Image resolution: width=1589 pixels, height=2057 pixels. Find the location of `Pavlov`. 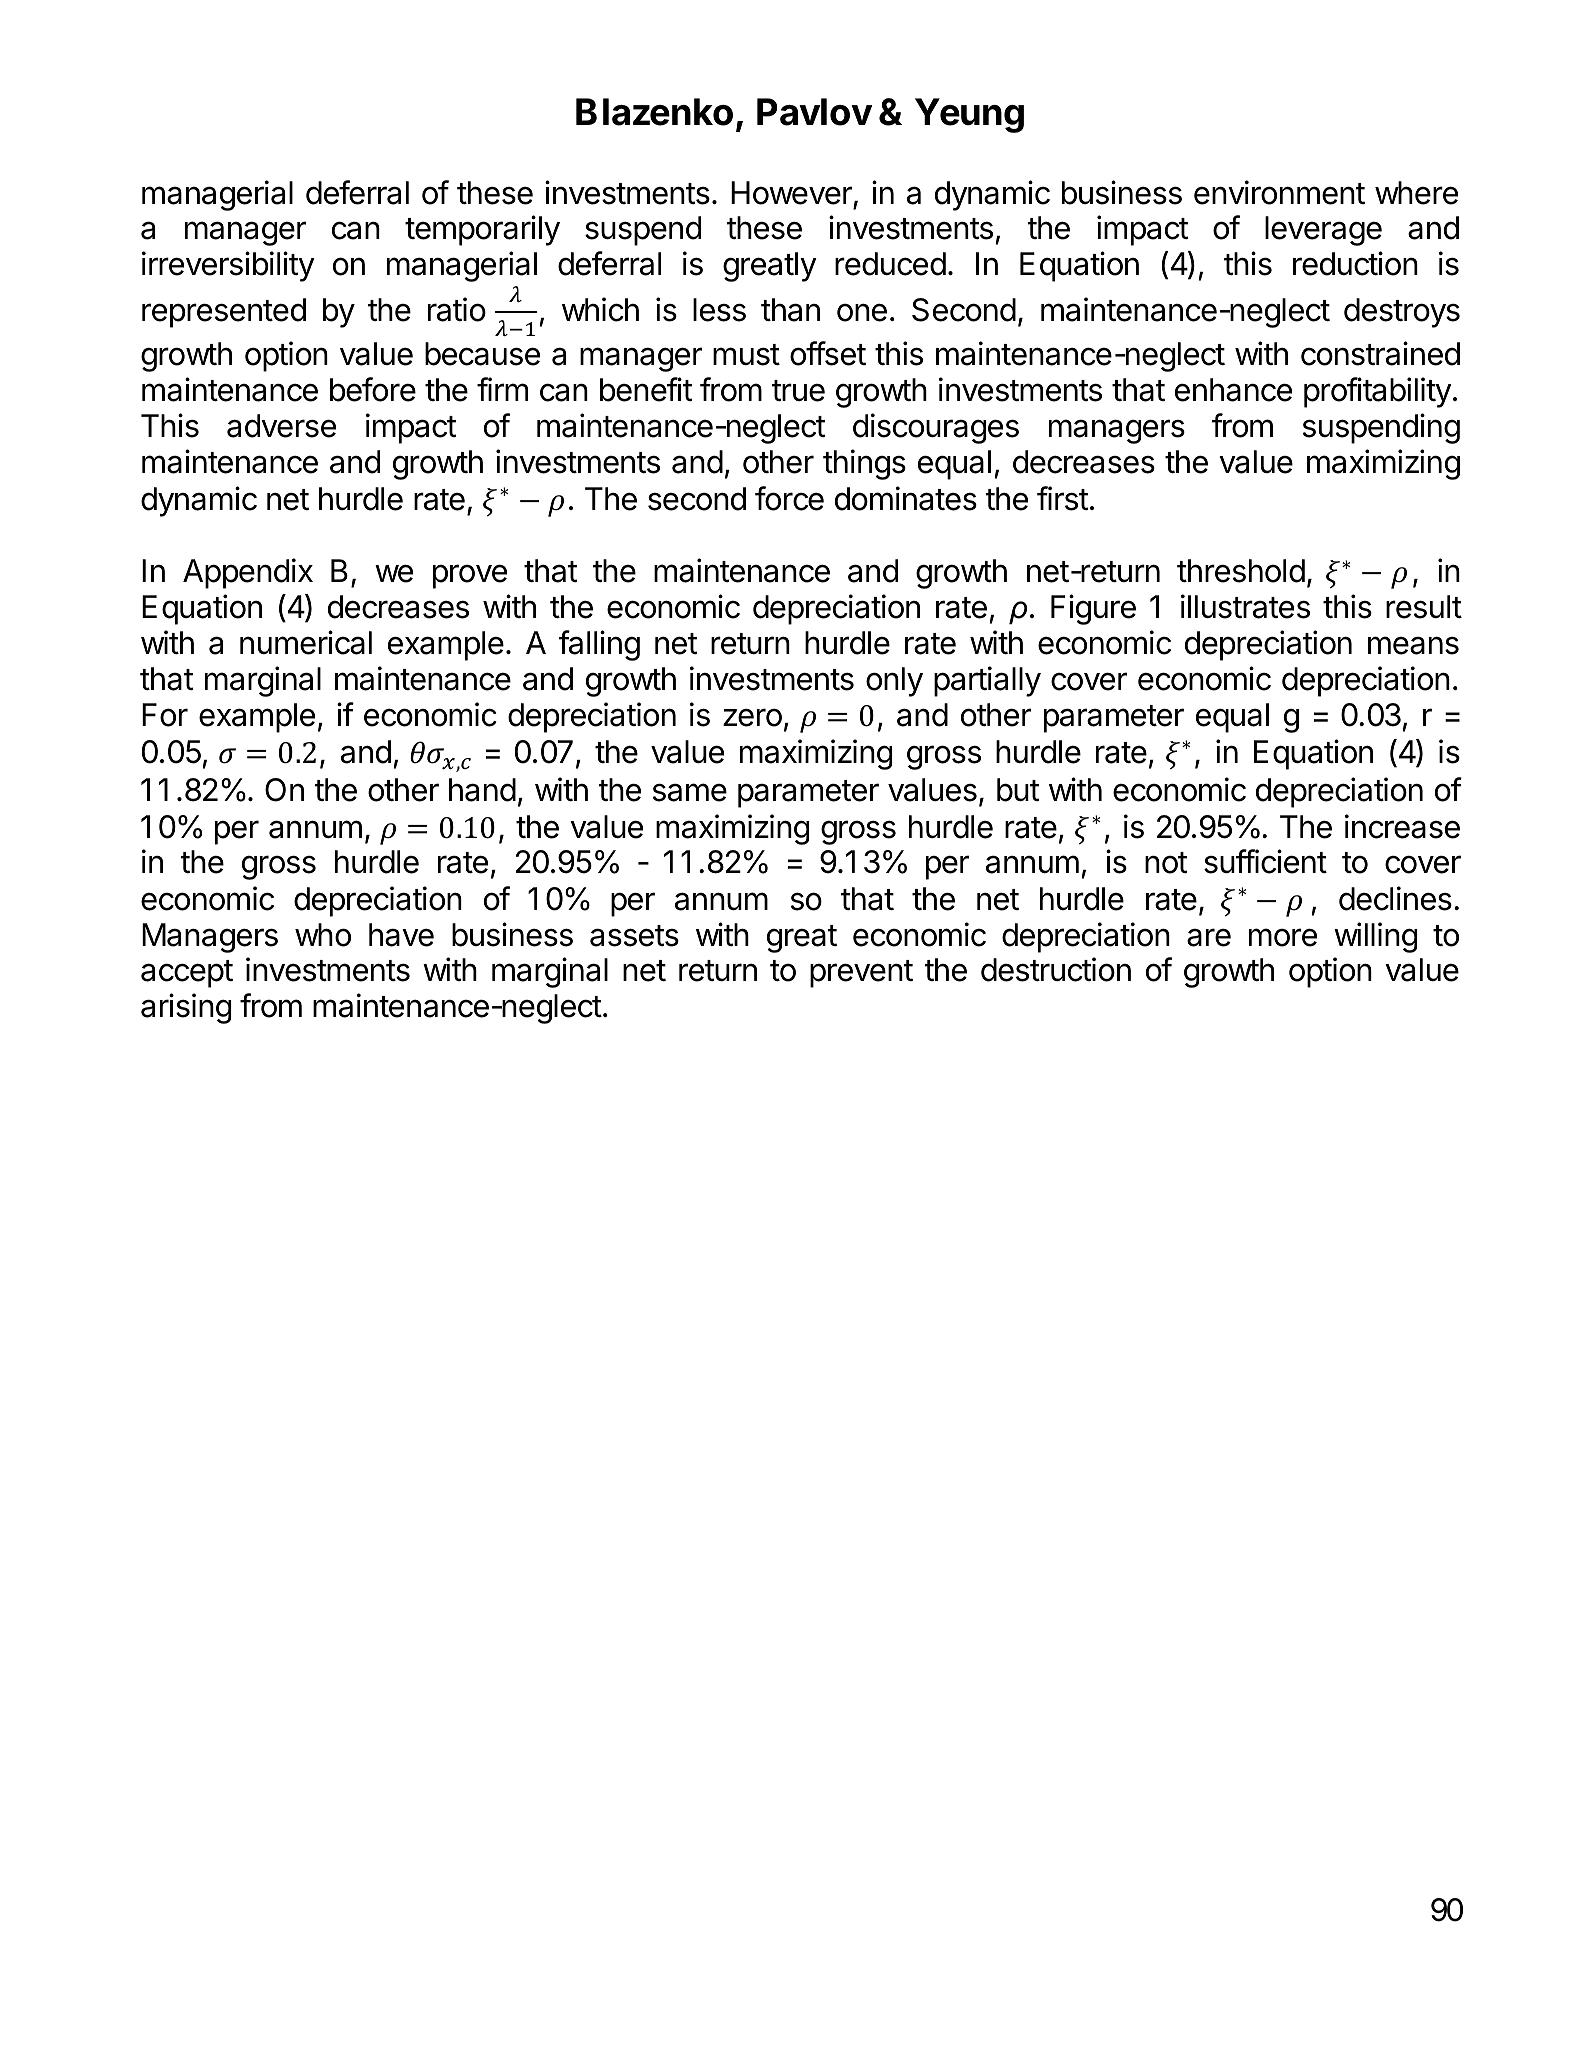

Pavlov is located at coordinates (814, 112).
